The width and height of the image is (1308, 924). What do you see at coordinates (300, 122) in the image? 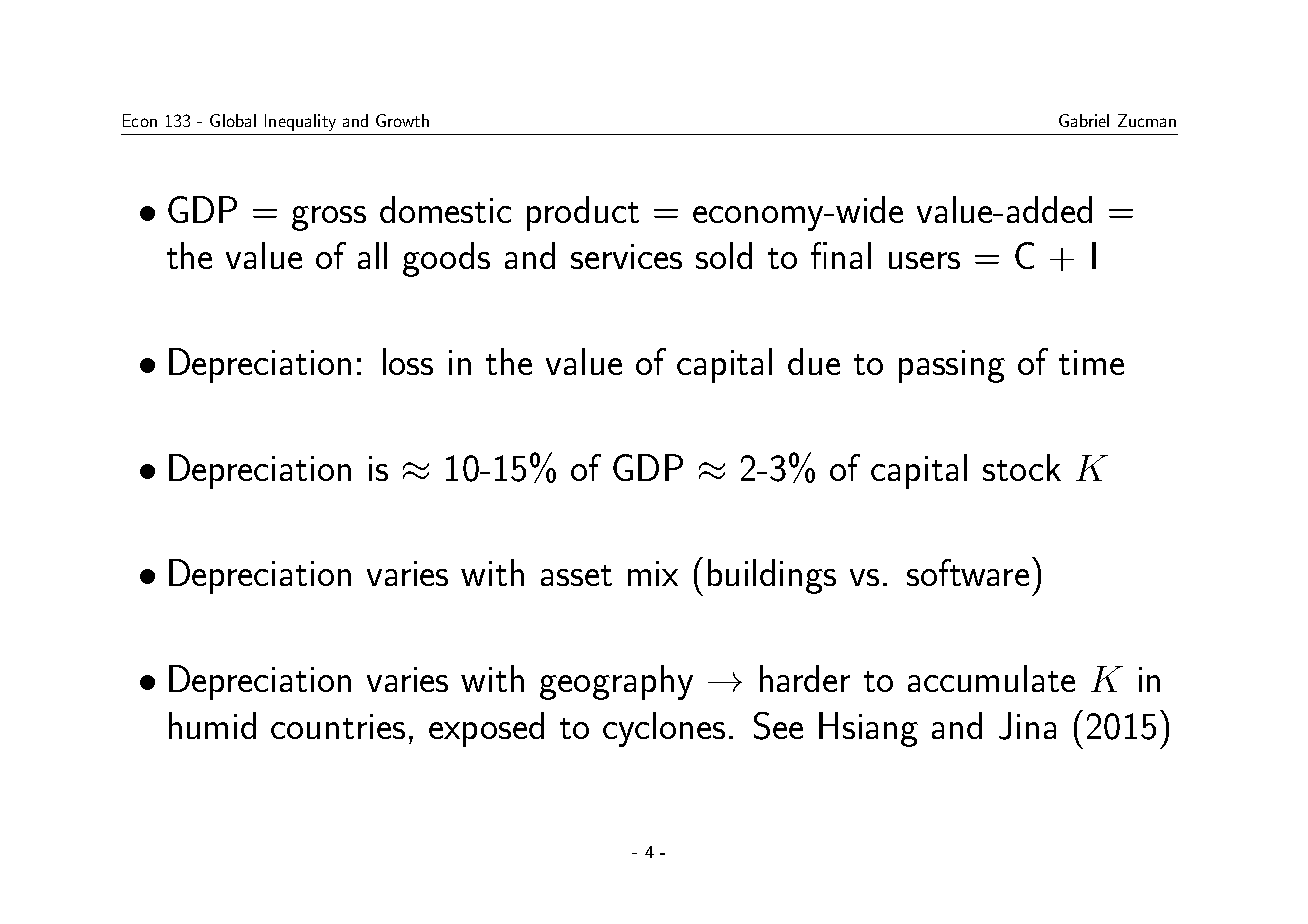
I see `Inequality` at bounding box center [300, 122].
